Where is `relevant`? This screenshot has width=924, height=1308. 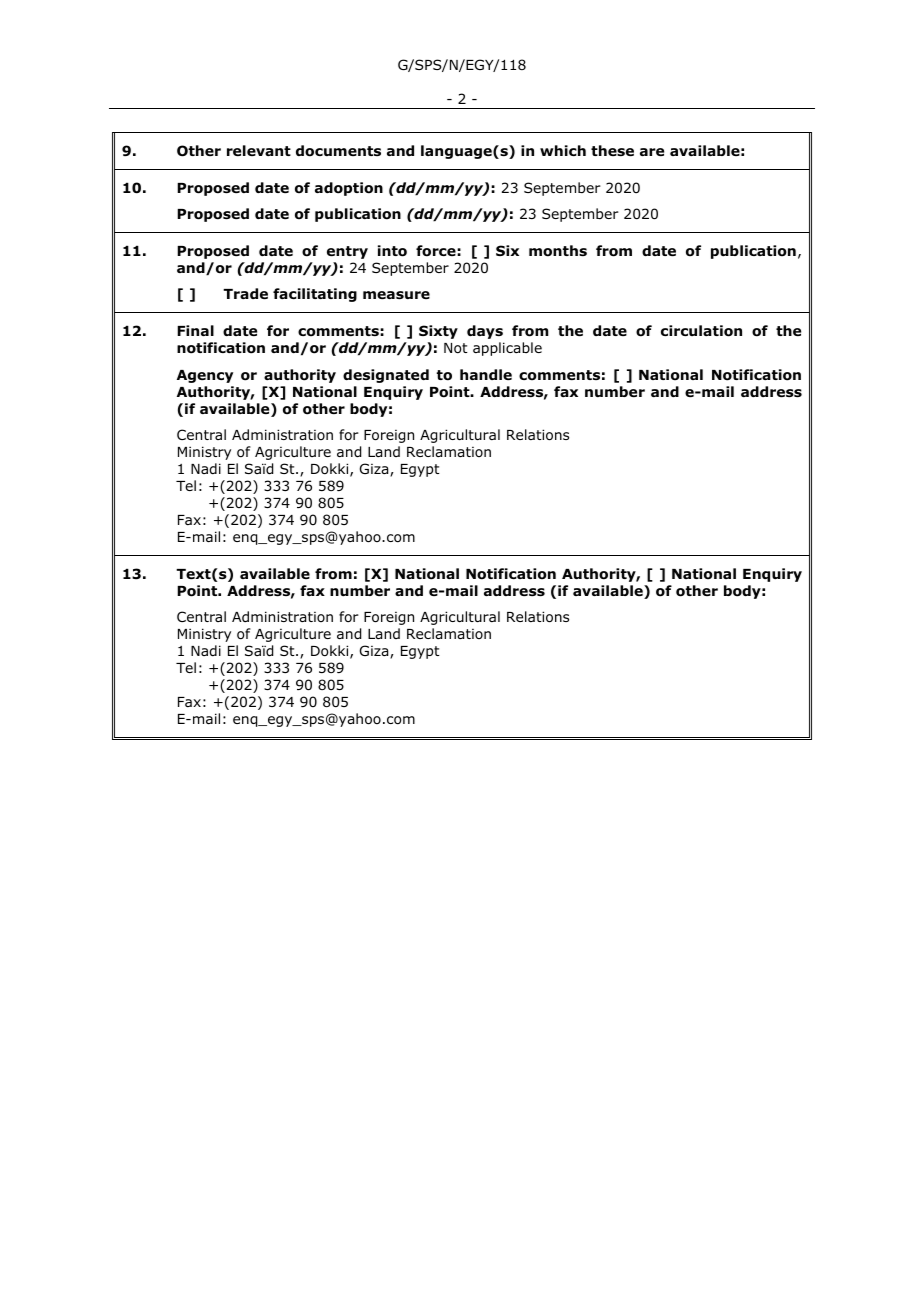
relevant is located at coordinates (259, 150).
